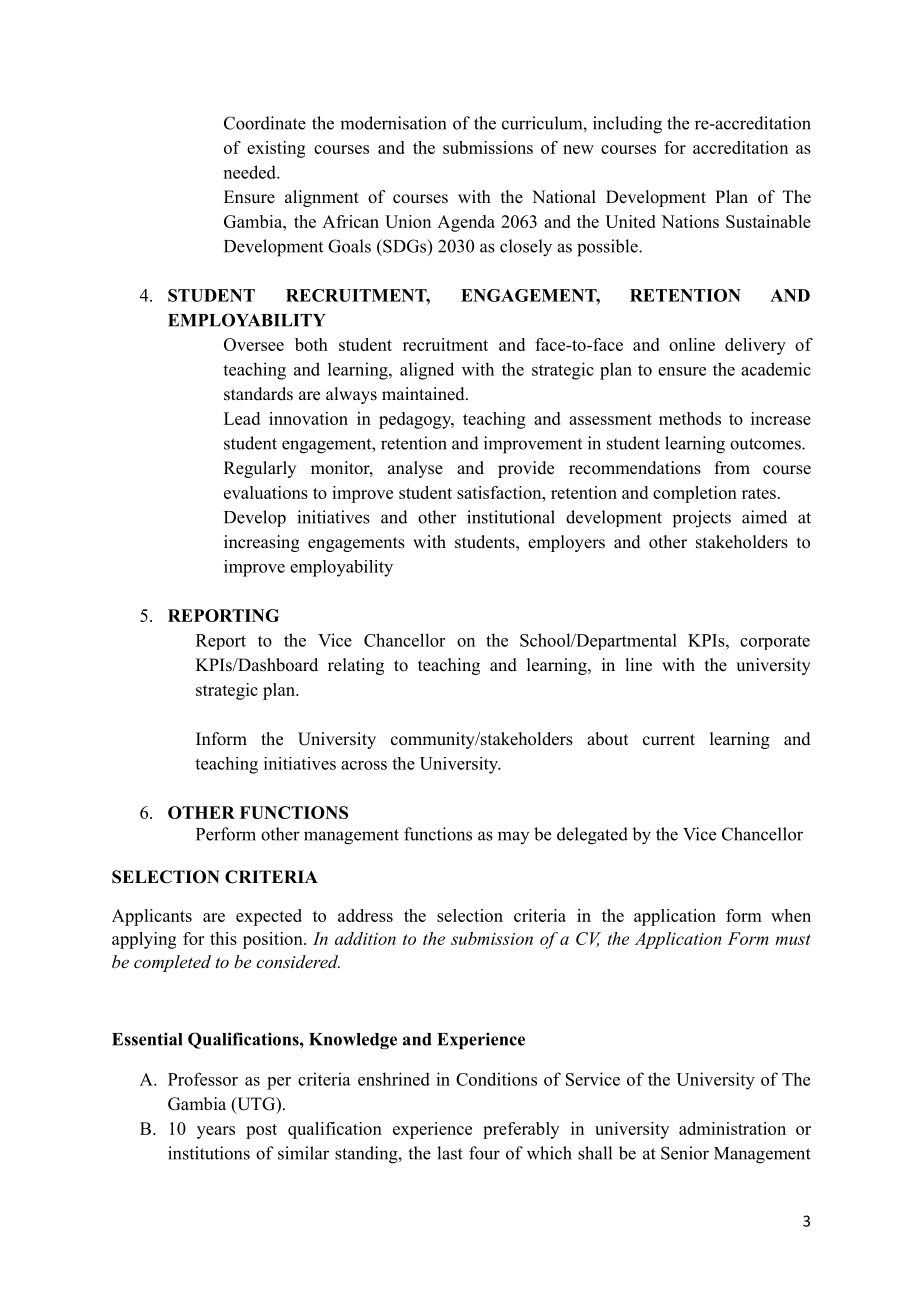 The width and height of the page is (924, 1307). Describe the element at coordinates (484, 1153) in the page. I see `four` at that location.
